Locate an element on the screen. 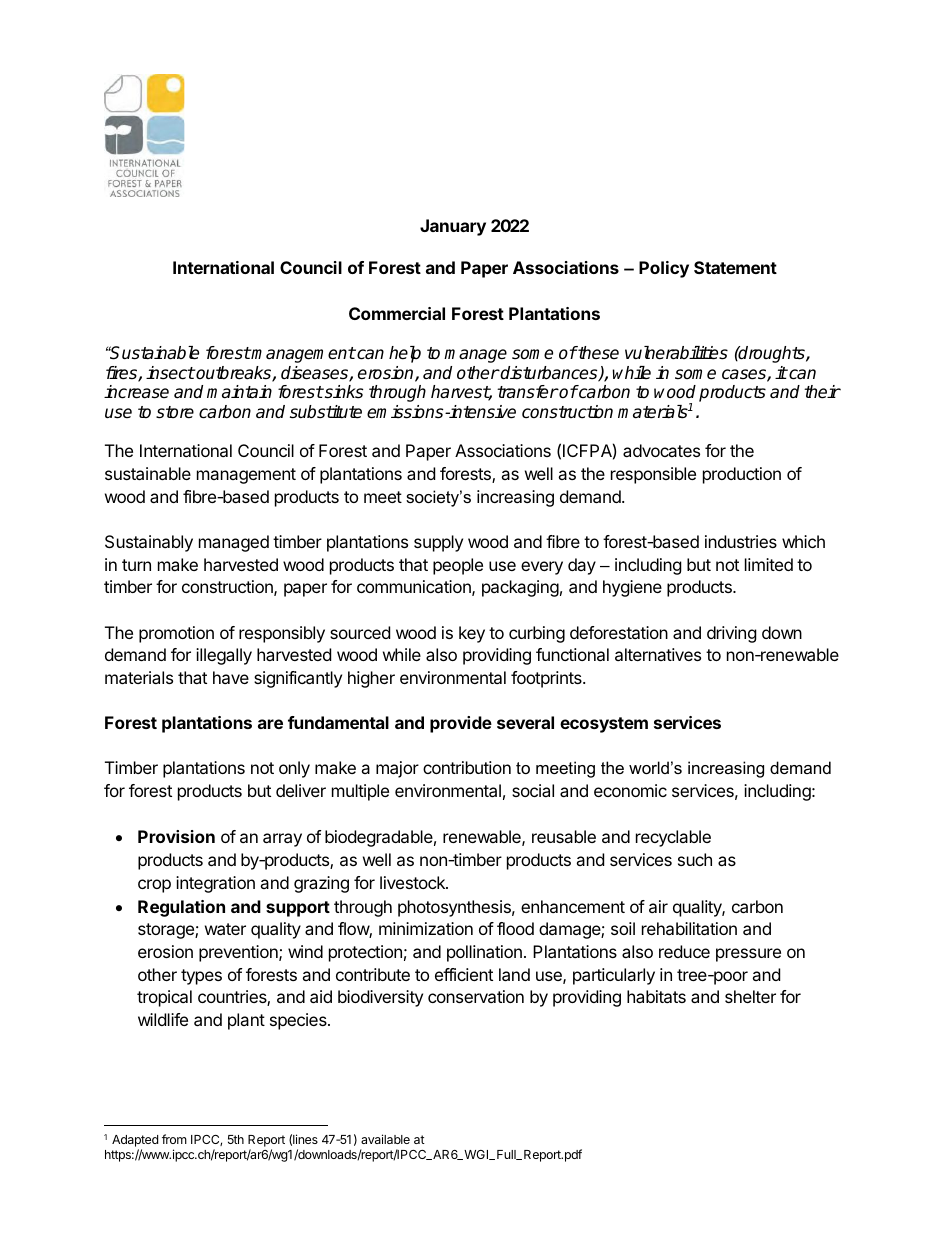 The height and width of the screenshot is (1233, 952). from is located at coordinates (174, 1139).
